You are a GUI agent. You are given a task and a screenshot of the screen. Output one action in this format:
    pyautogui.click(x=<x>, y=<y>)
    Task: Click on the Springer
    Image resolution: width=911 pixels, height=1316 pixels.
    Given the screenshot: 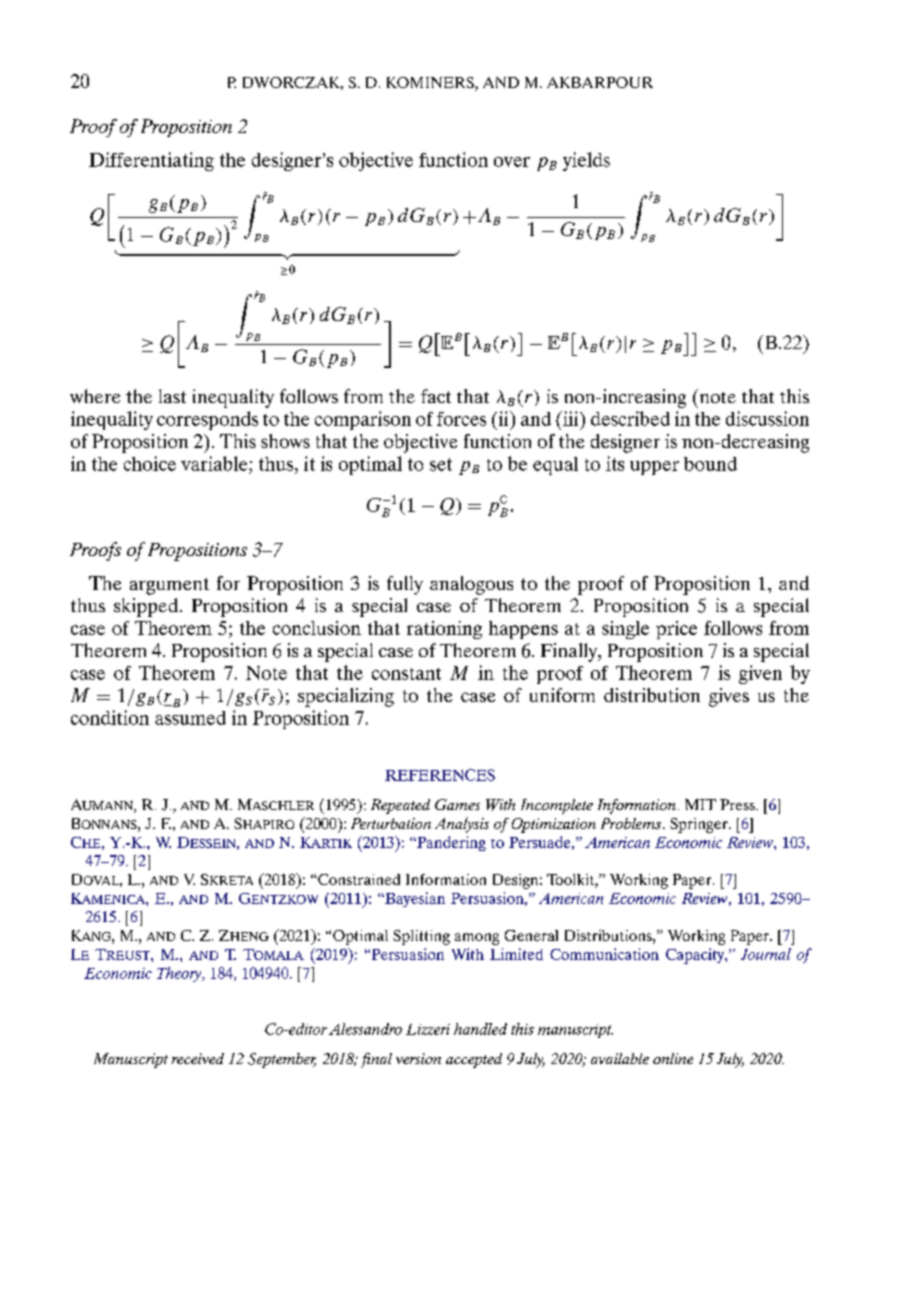 What is the action you would take?
    pyautogui.click(x=700, y=825)
